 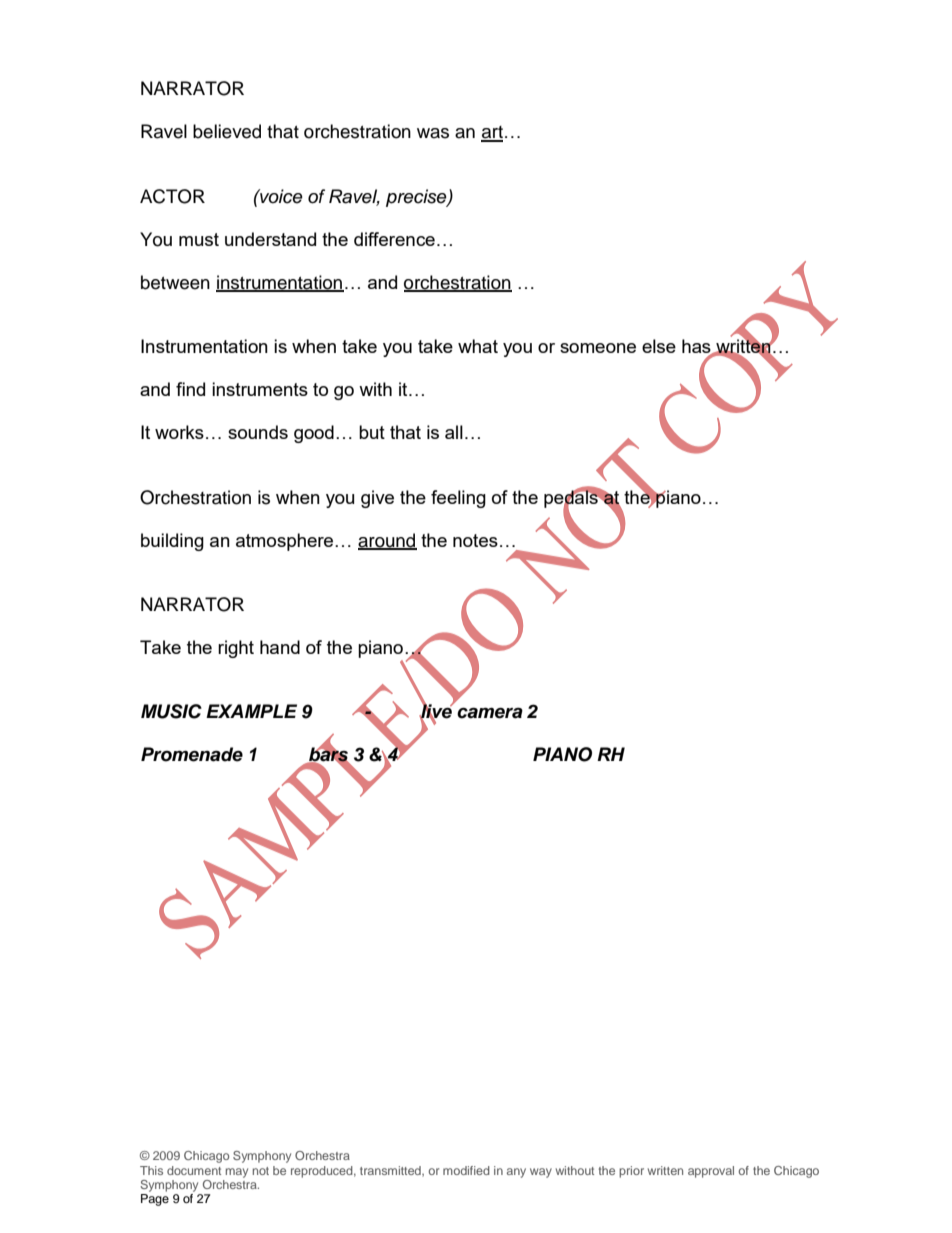 I want to click on may, so click(x=237, y=1173).
